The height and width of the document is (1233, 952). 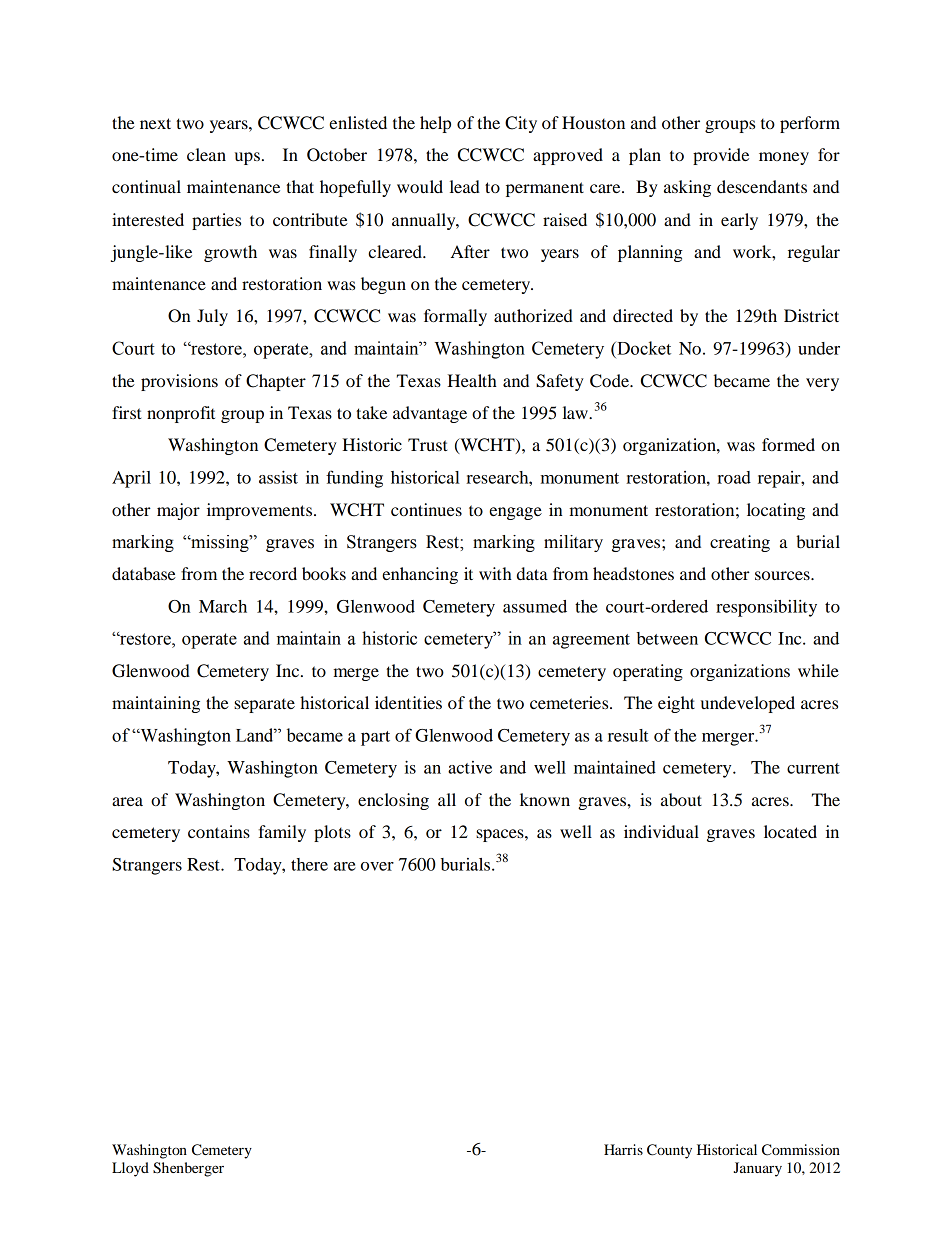 I want to click on July, so click(x=212, y=317).
